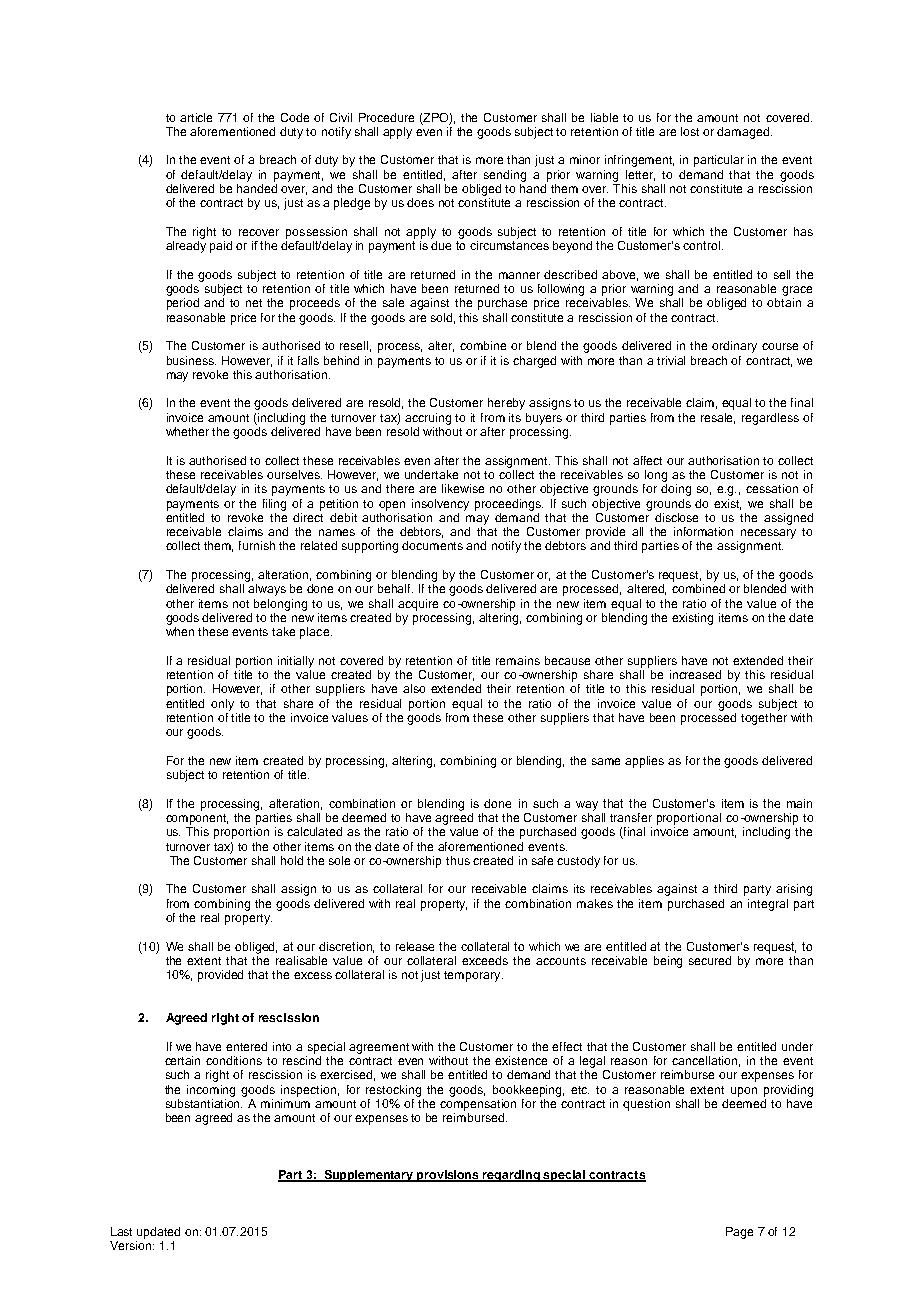 This image has height=1308, width=924. What do you see at coordinates (458, 860) in the image?
I see `thus` at bounding box center [458, 860].
